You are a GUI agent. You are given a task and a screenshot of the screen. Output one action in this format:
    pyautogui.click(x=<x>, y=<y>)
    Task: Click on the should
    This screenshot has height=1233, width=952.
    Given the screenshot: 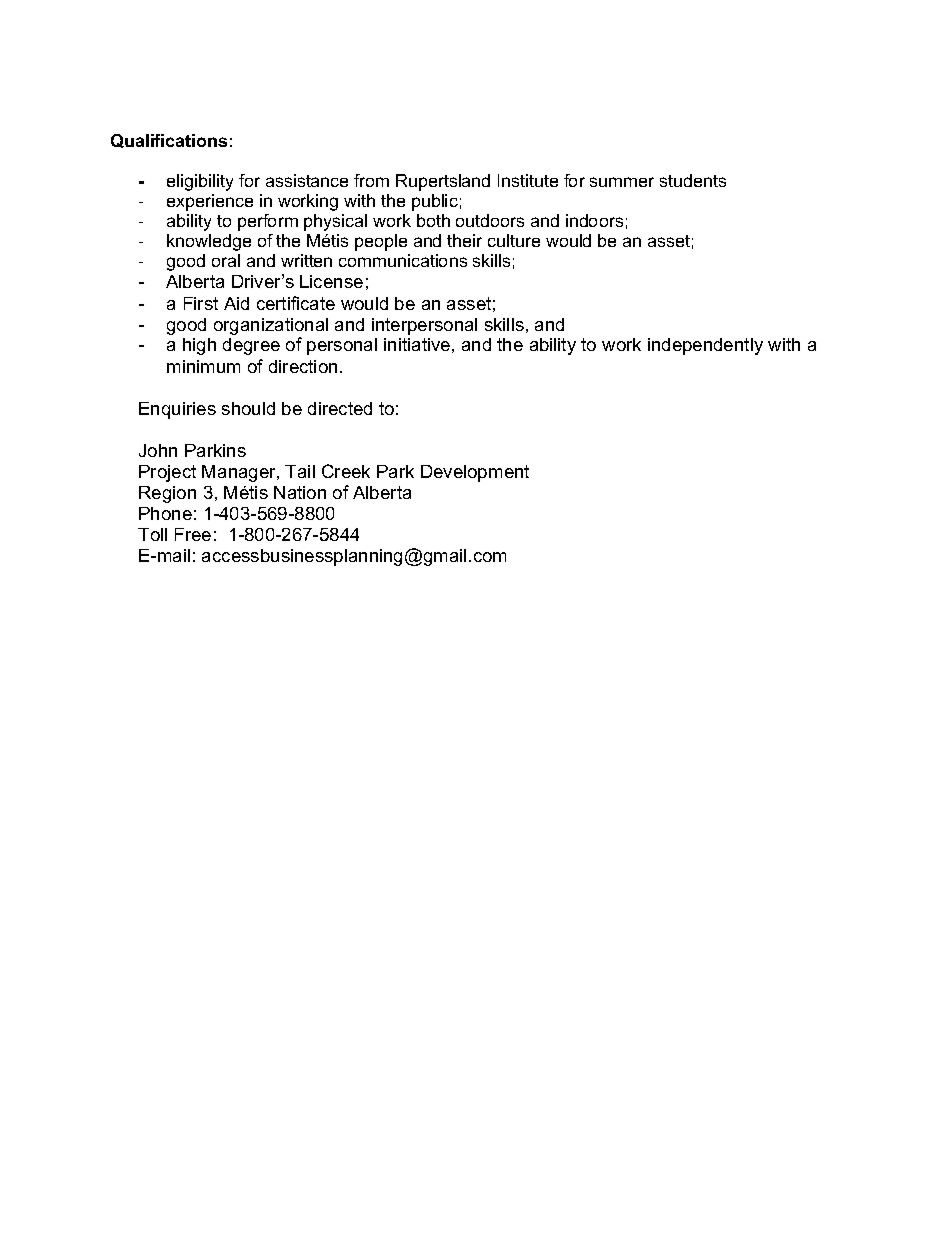 What is the action you would take?
    pyautogui.click(x=248, y=408)
